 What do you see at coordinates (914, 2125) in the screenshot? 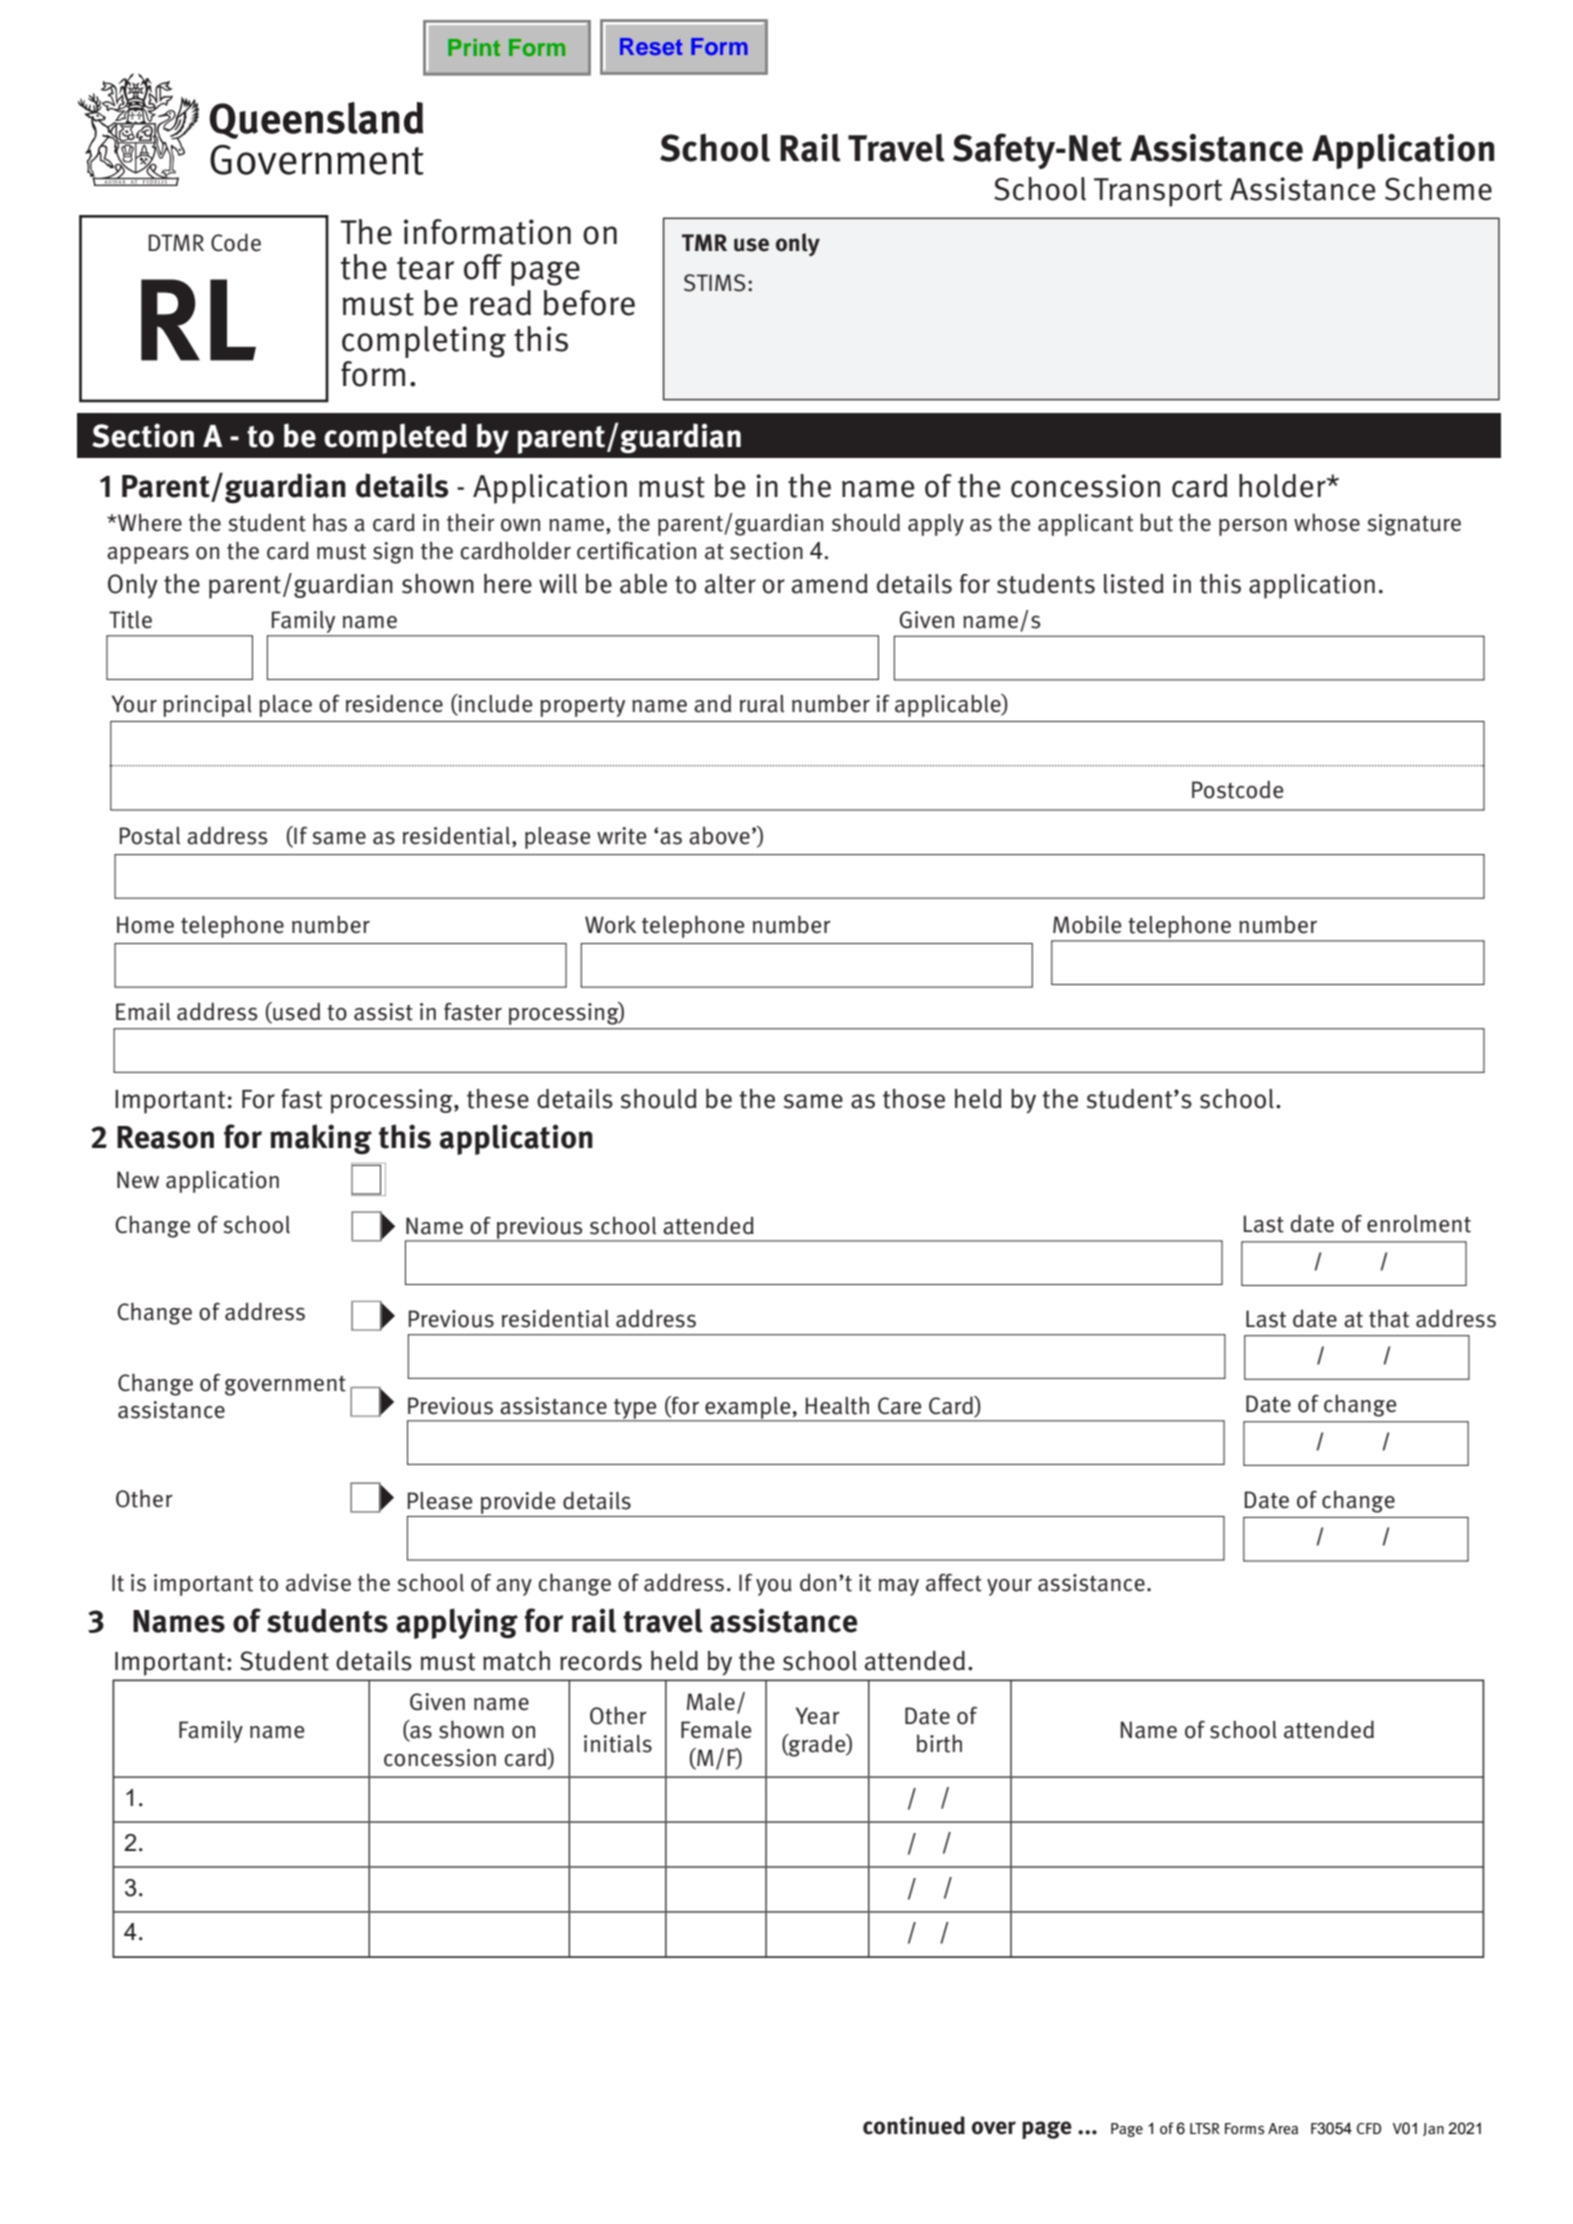
I see `continued` at bounding box center [914, 2125].
